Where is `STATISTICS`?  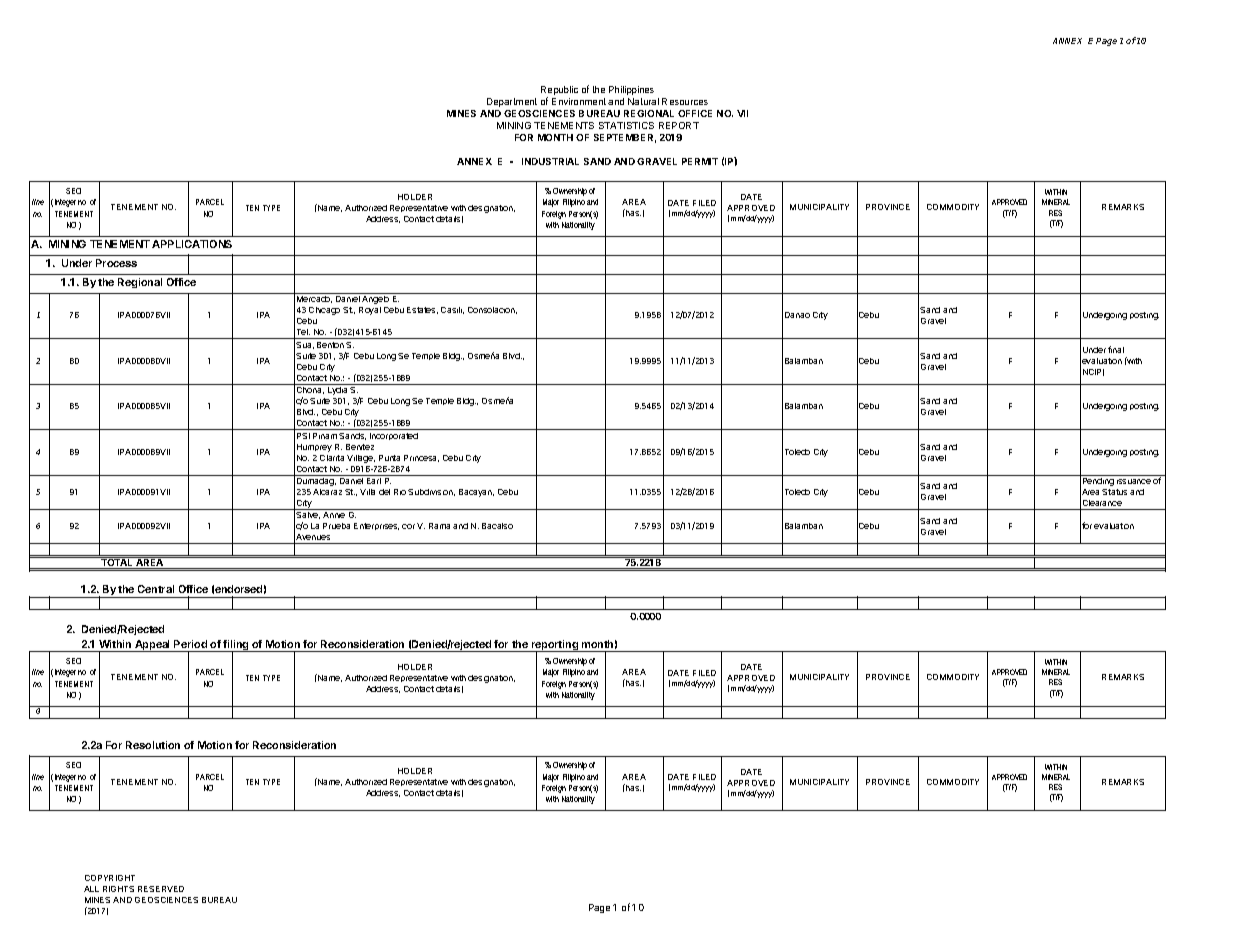
STATISTICS is located at coordinates (626, 125).
